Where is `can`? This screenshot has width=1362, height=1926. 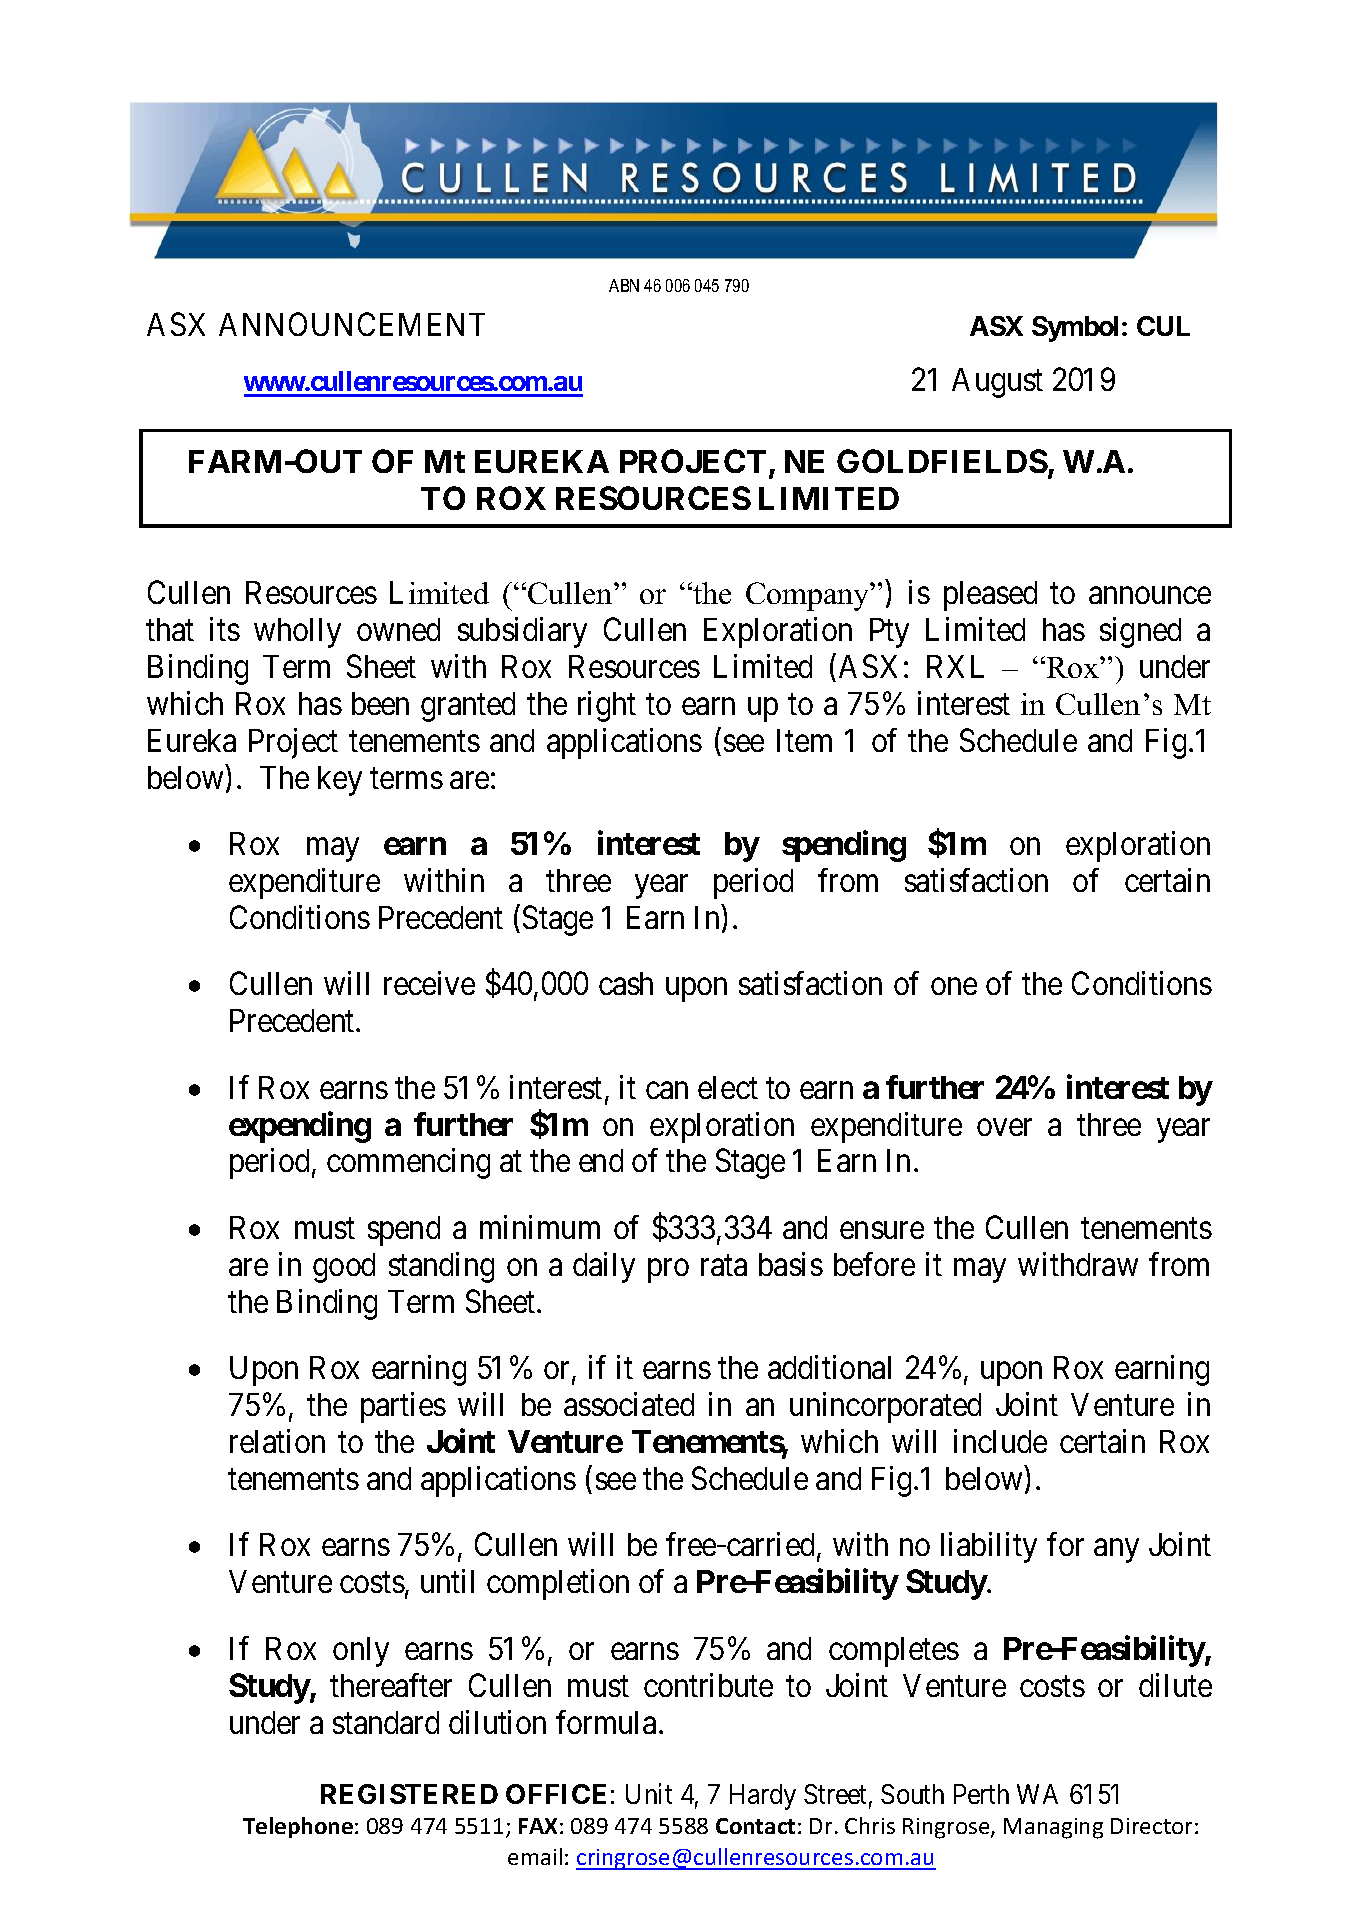
can is located at coordinates (667, 1090).
